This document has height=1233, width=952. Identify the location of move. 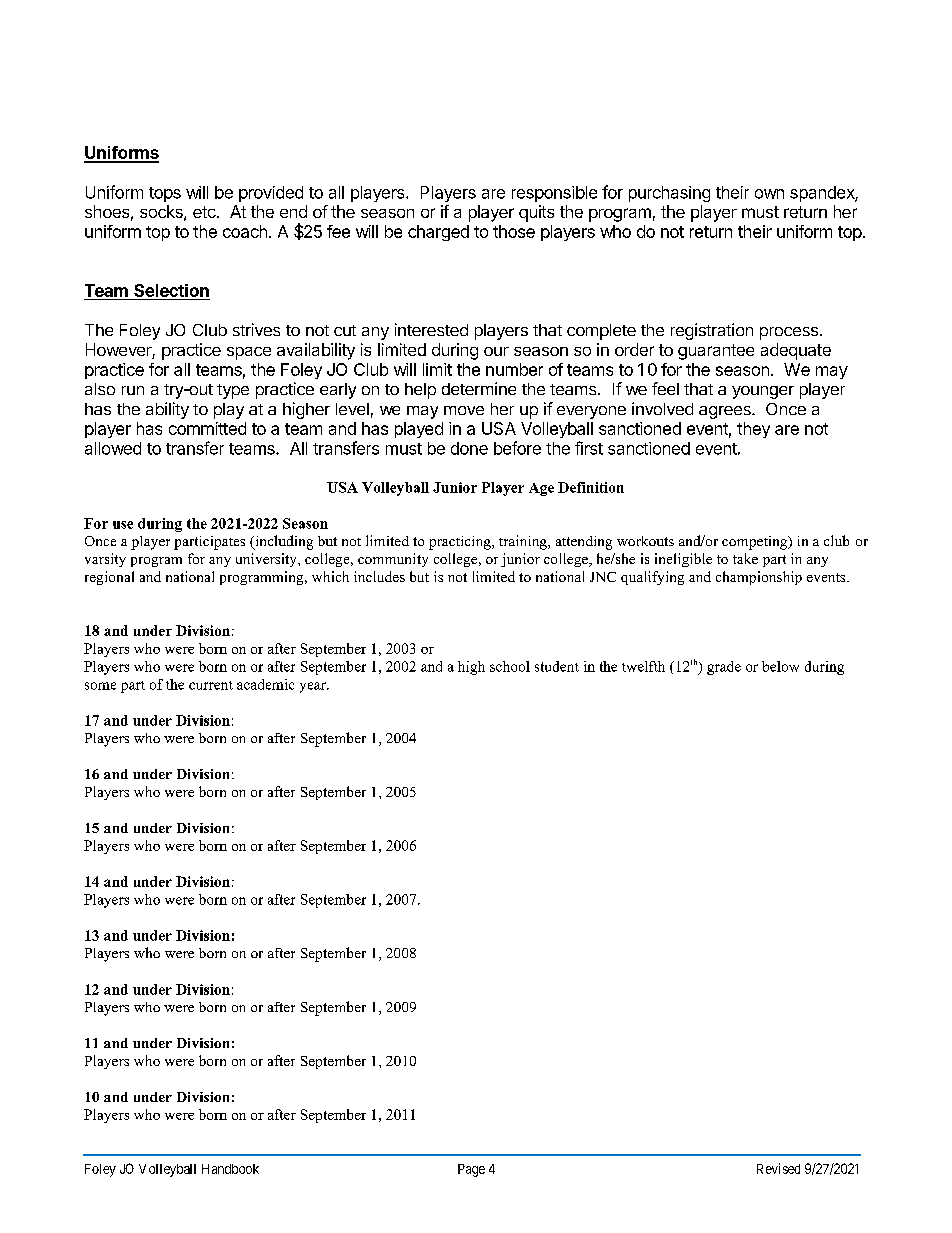
(464, 410).
